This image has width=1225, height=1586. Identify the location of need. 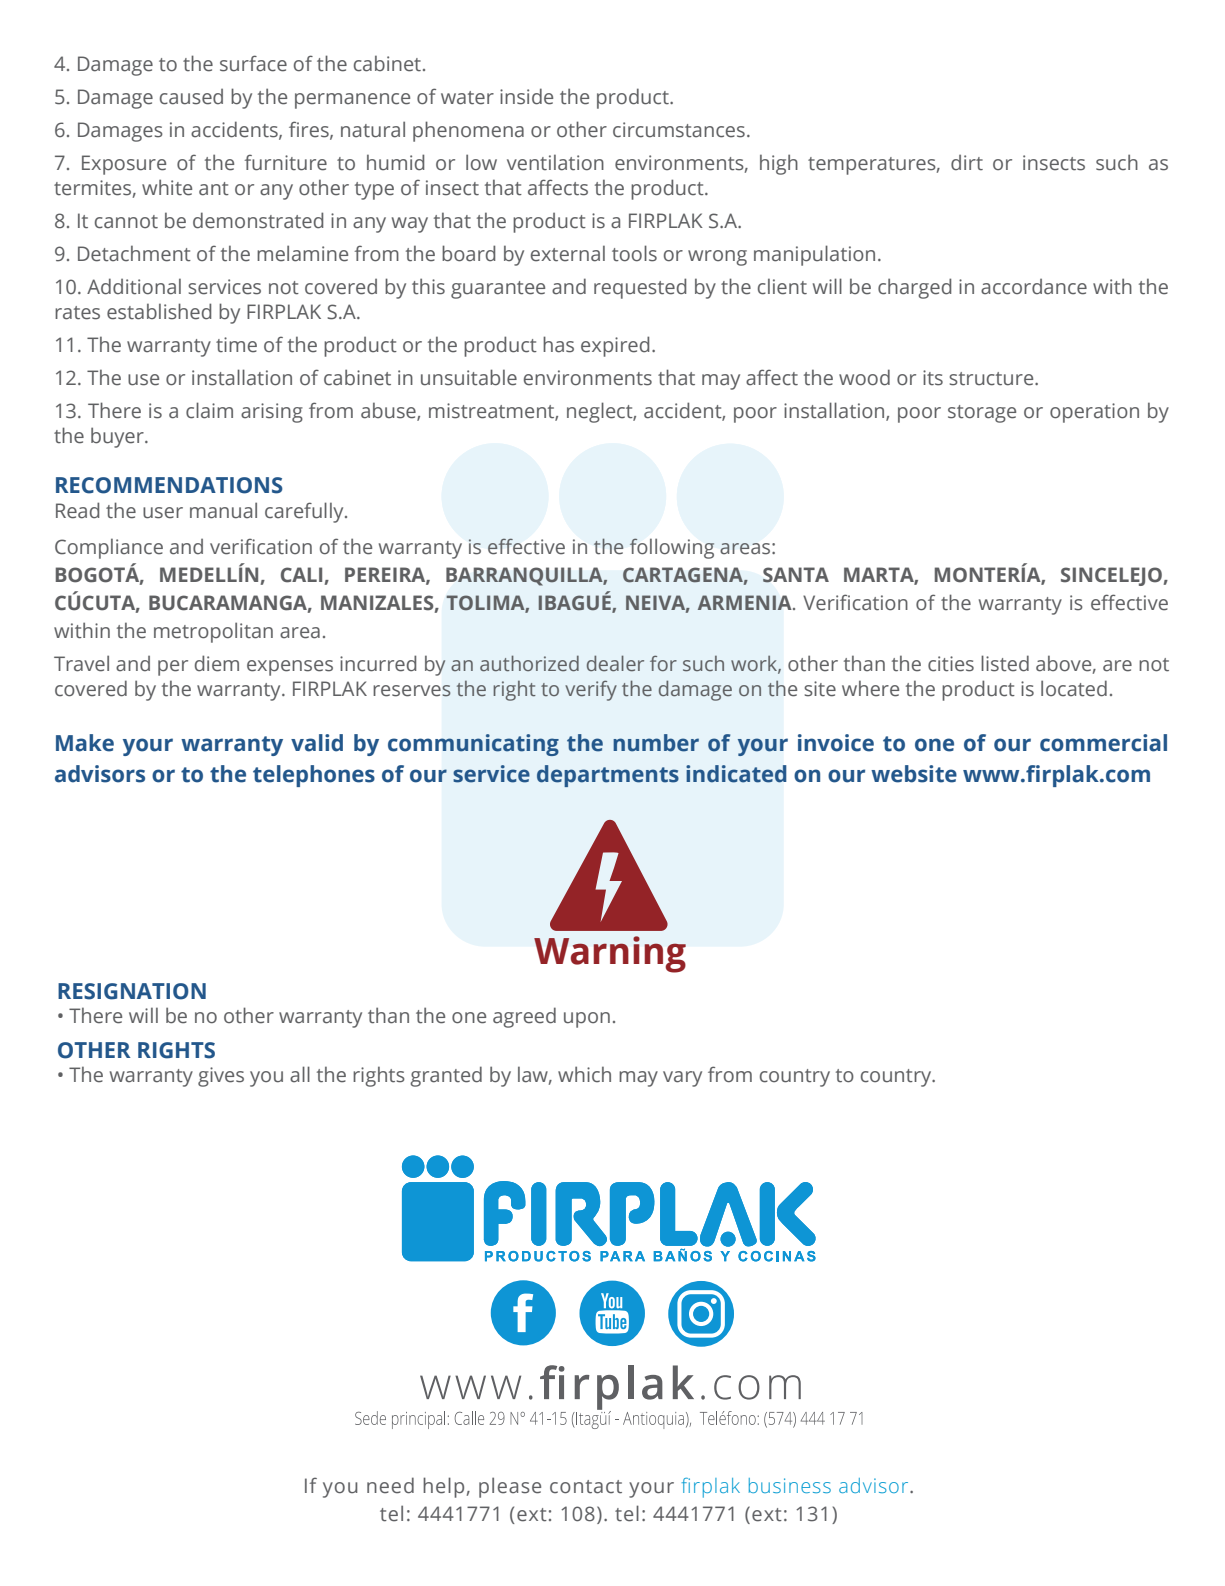
(390, 1485).
